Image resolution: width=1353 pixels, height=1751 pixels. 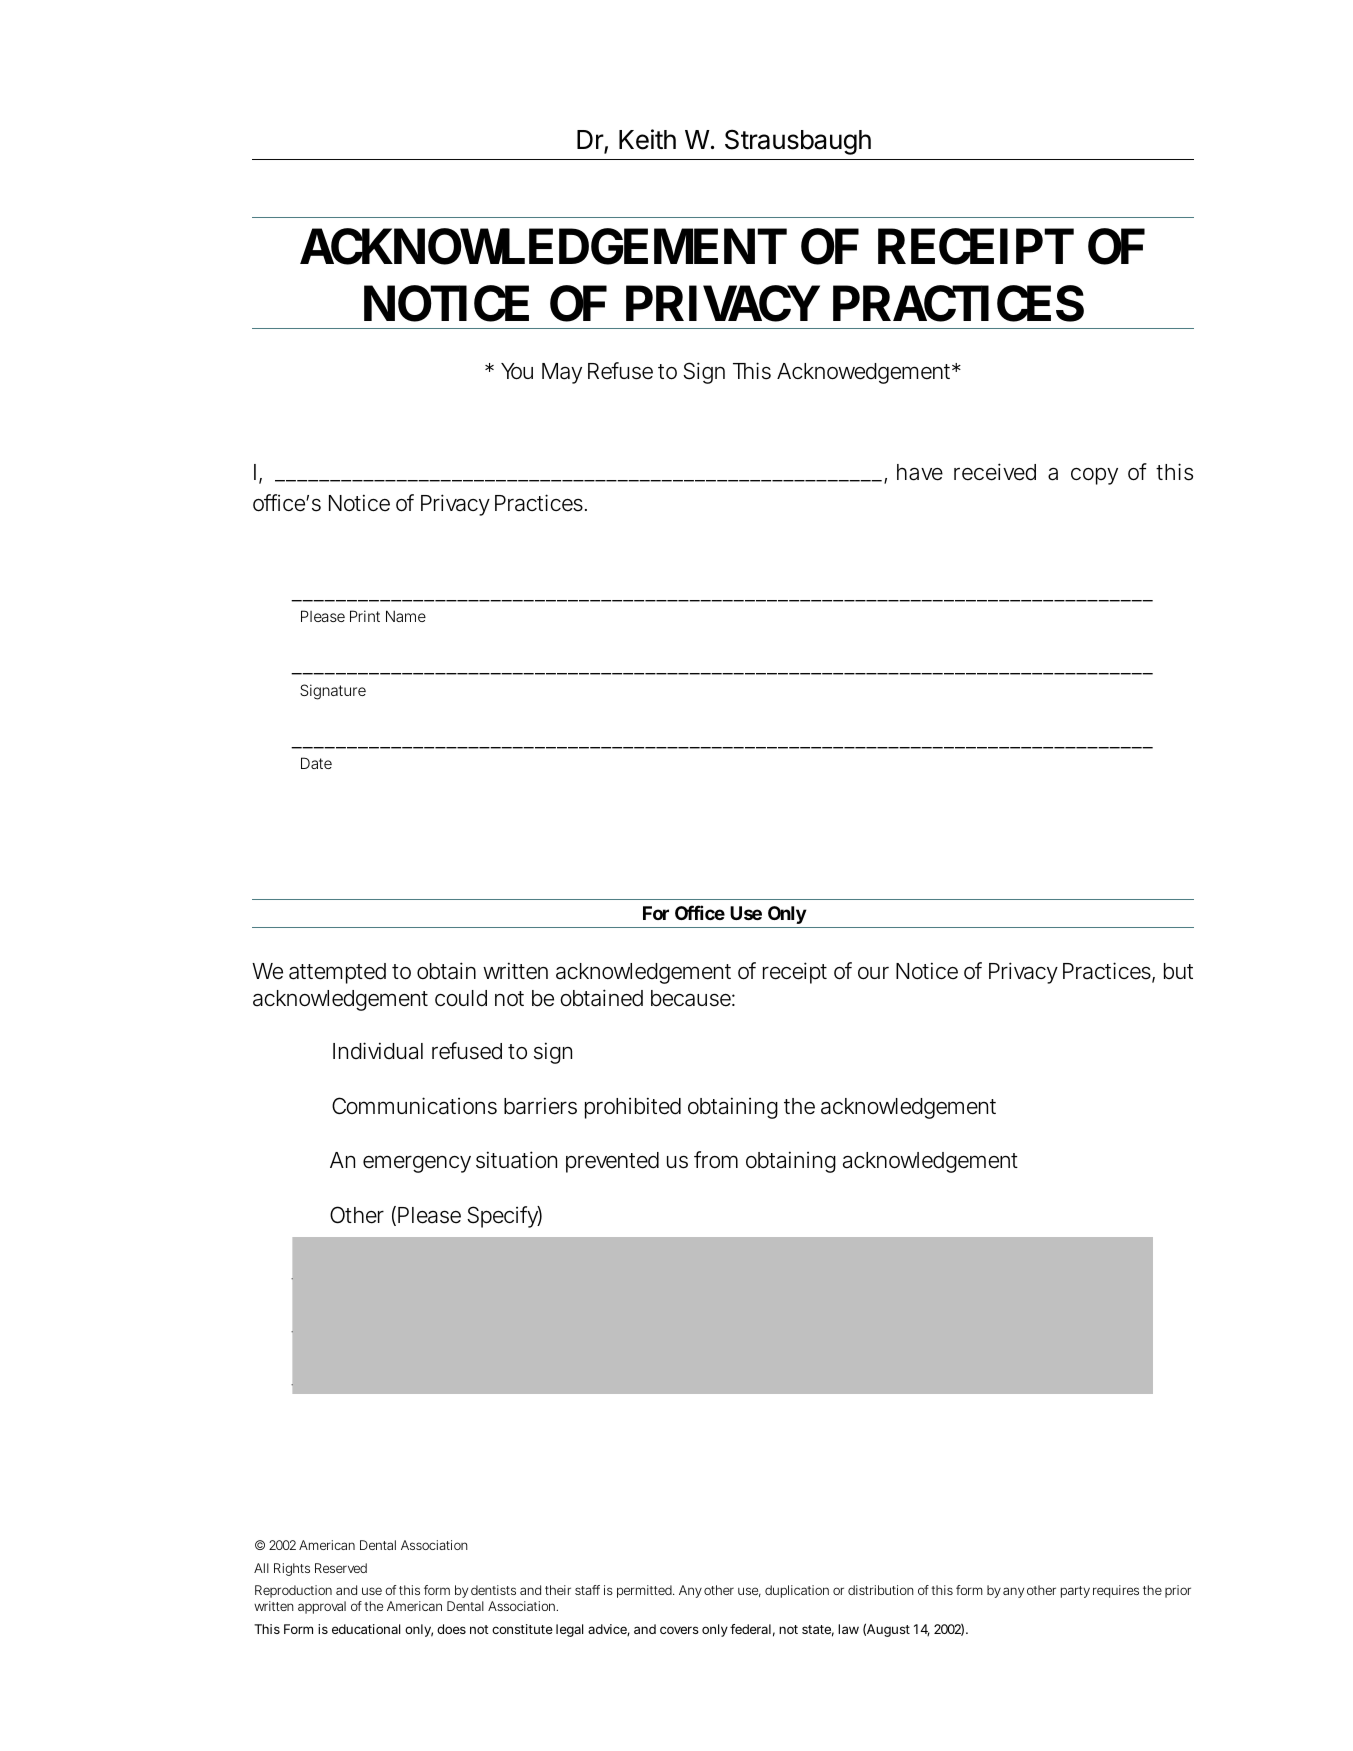 What do you see at coordinates (1075, 1592) in the screenshot?
I see `party` at bounding box center [1075, 1592].
